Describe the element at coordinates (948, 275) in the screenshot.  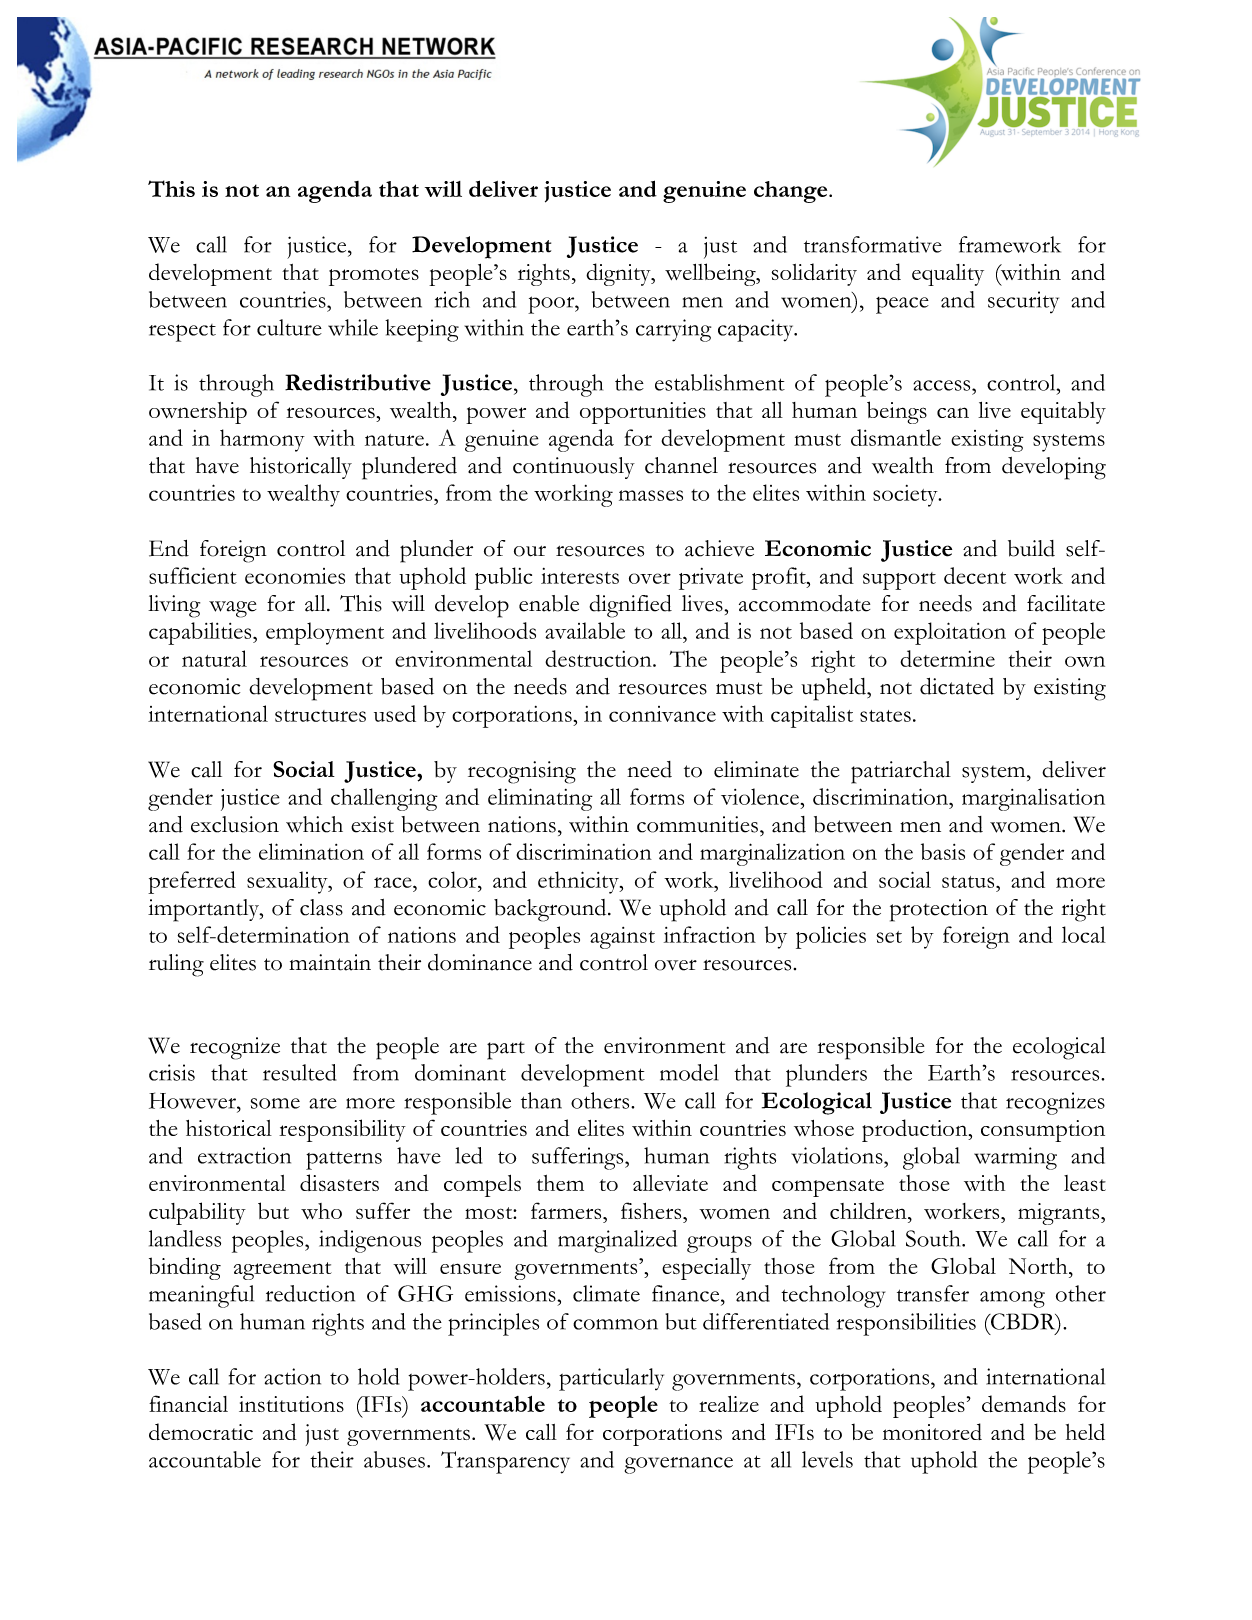
I see `equality` at that location.
